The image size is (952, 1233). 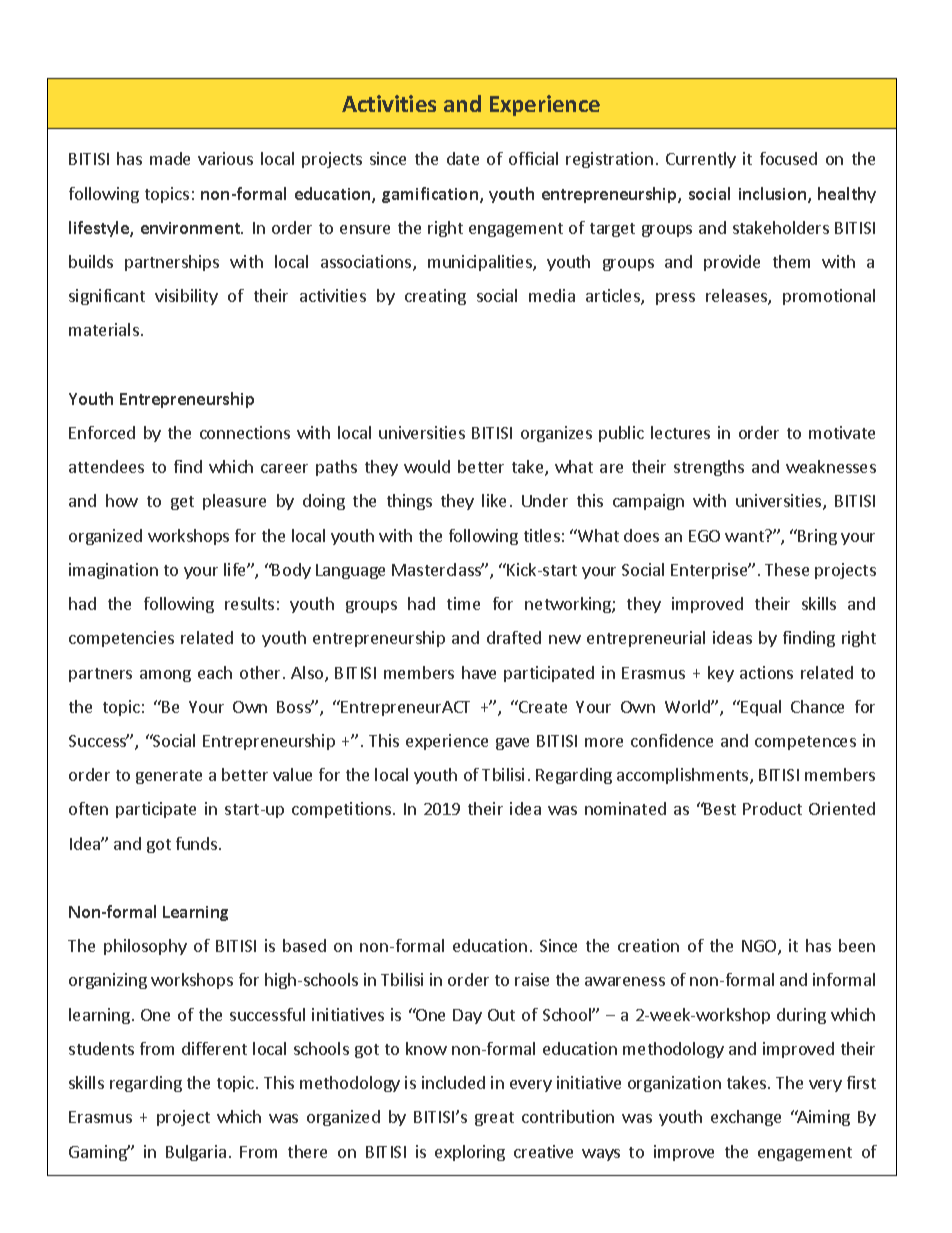 I want to click on made, so click(x=170, y=158).
